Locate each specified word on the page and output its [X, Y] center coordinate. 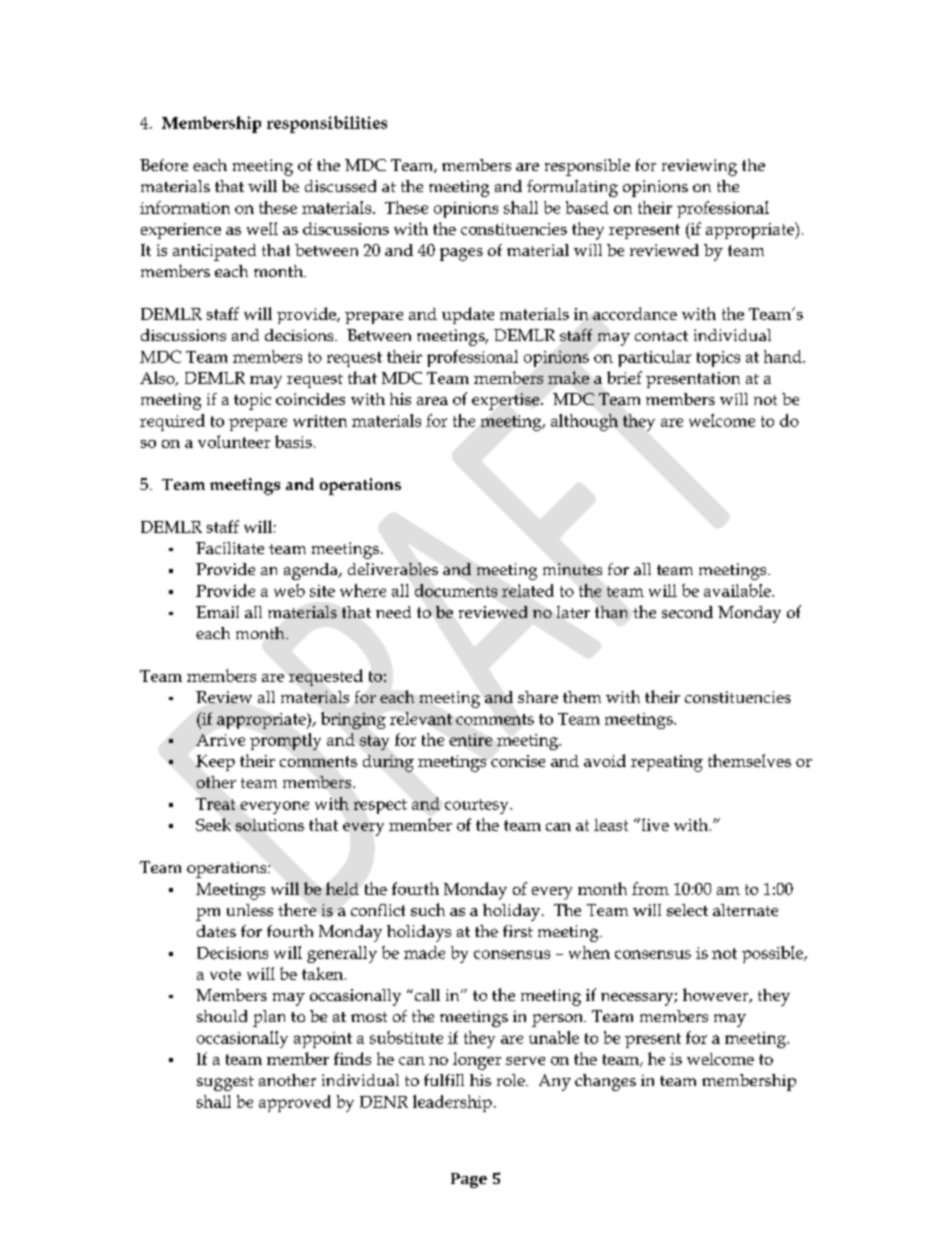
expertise [507, 401]
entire [470, 740]
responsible [587, 167]
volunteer [234, 441]
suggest [225, 1083]
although [584, 422]
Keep [215, 763]
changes [605, 1082]
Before [164, 165]
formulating [572, 188]
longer [477, 1061]
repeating [667, 763]
